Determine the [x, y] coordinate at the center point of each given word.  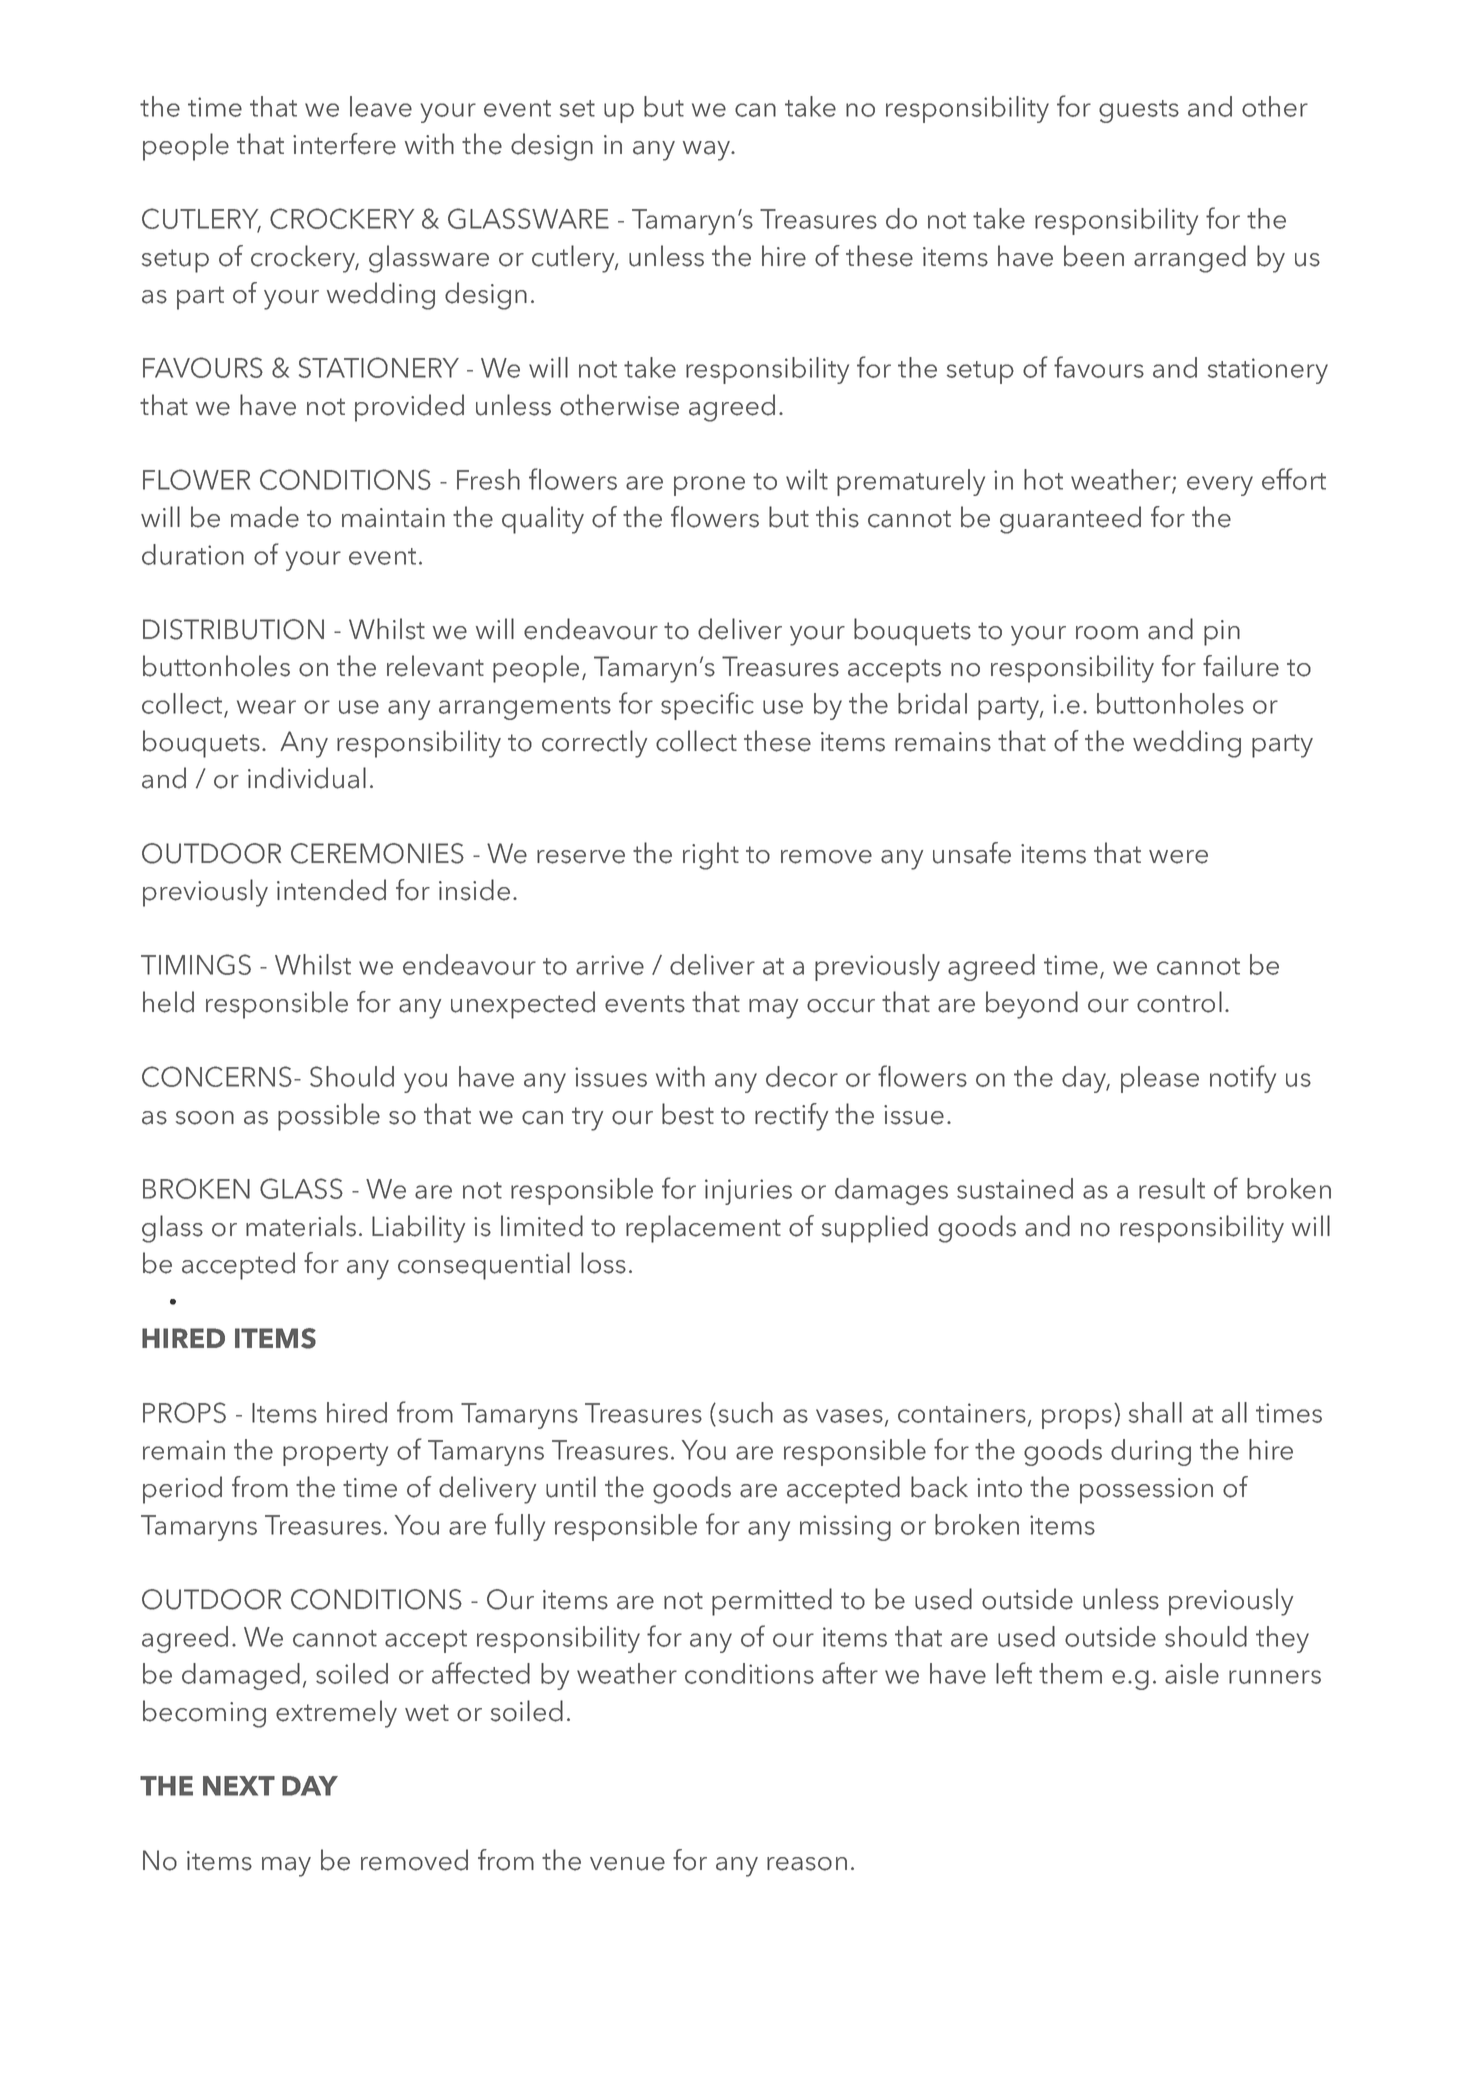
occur [841, 1006]
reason [807, 1864]
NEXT [239, 1786]
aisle [1192, 1673]
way [708, 151]
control [1179, 1002]
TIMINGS [196, 964]
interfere [344, 144]
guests [1139, 111]
